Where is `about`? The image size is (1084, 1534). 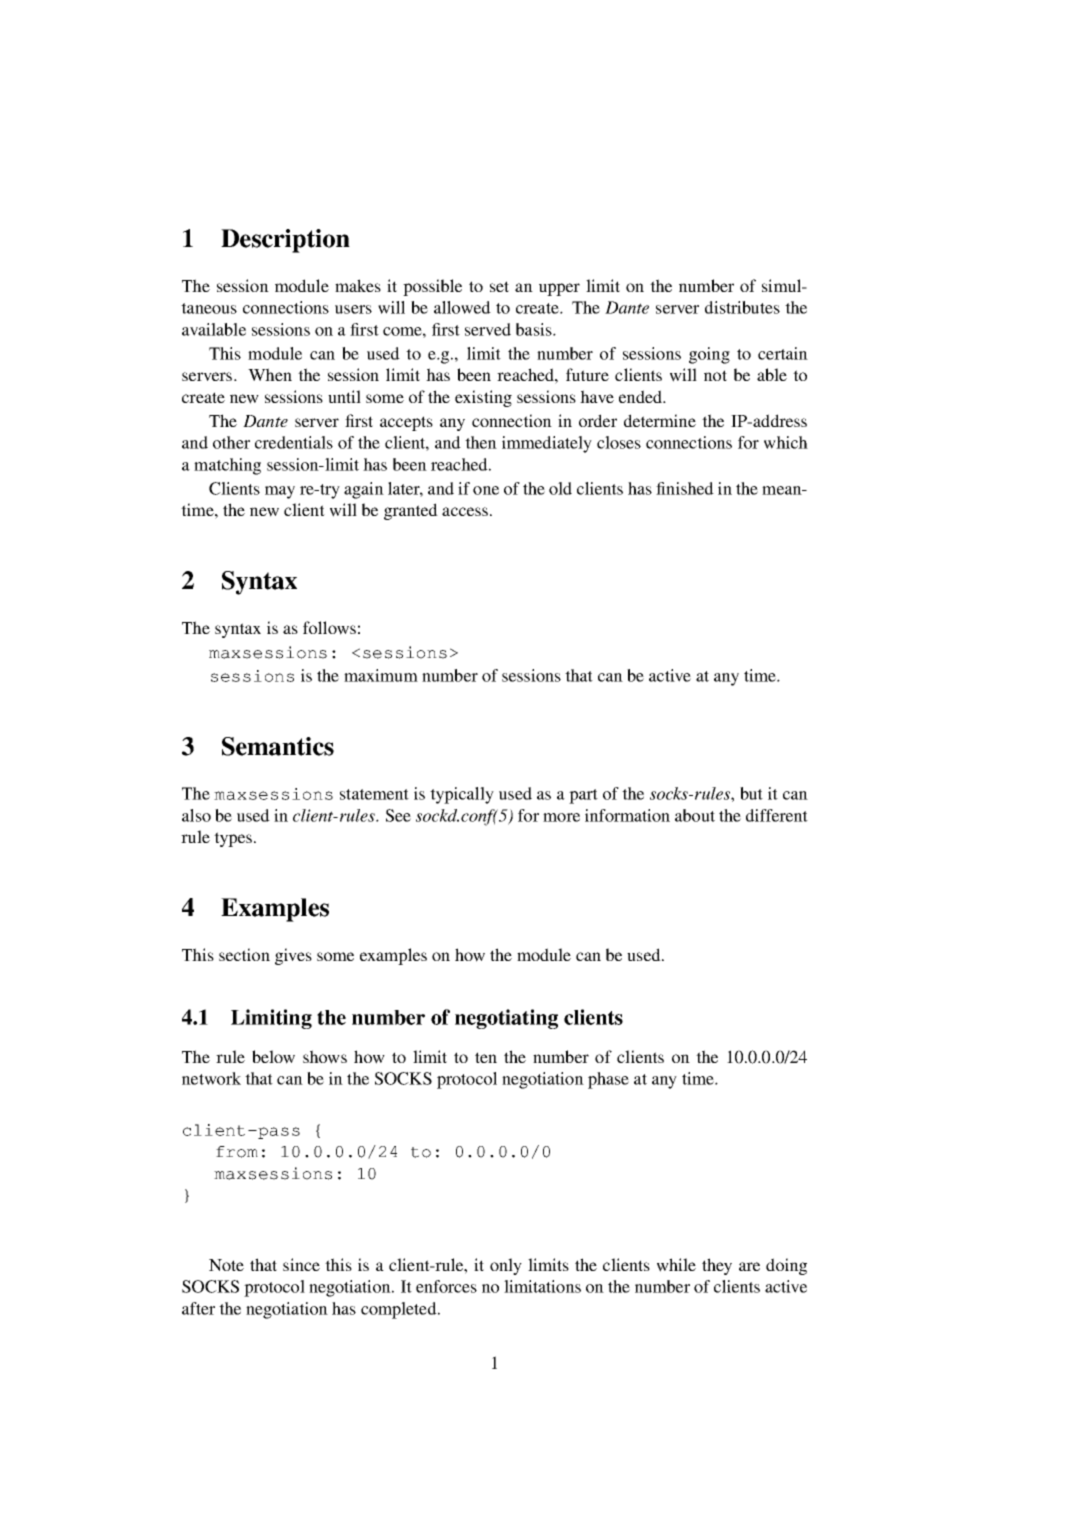
about is located at coordinates (695, 815).
